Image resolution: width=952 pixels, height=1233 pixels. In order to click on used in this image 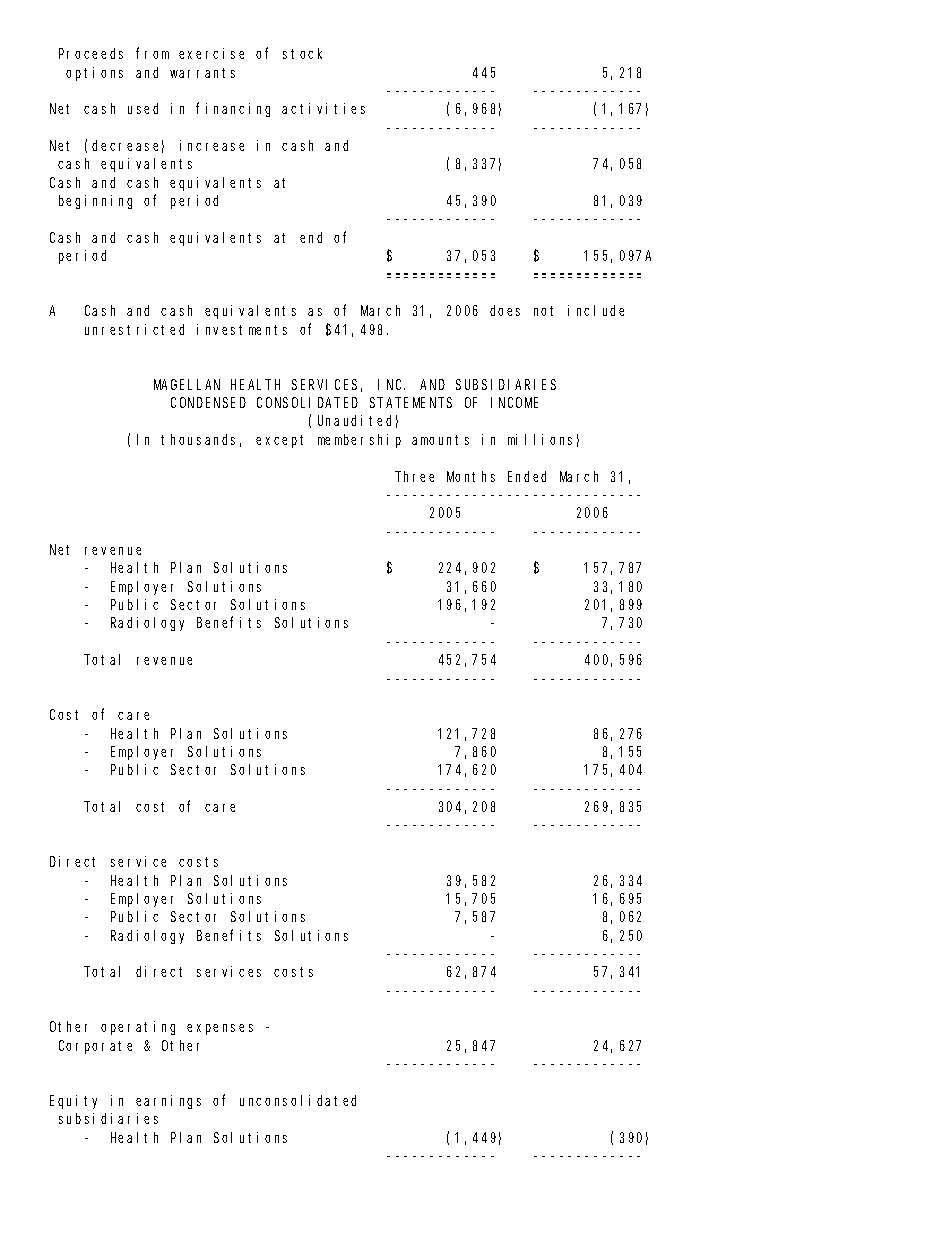, I will do `click(143, 108)`.
